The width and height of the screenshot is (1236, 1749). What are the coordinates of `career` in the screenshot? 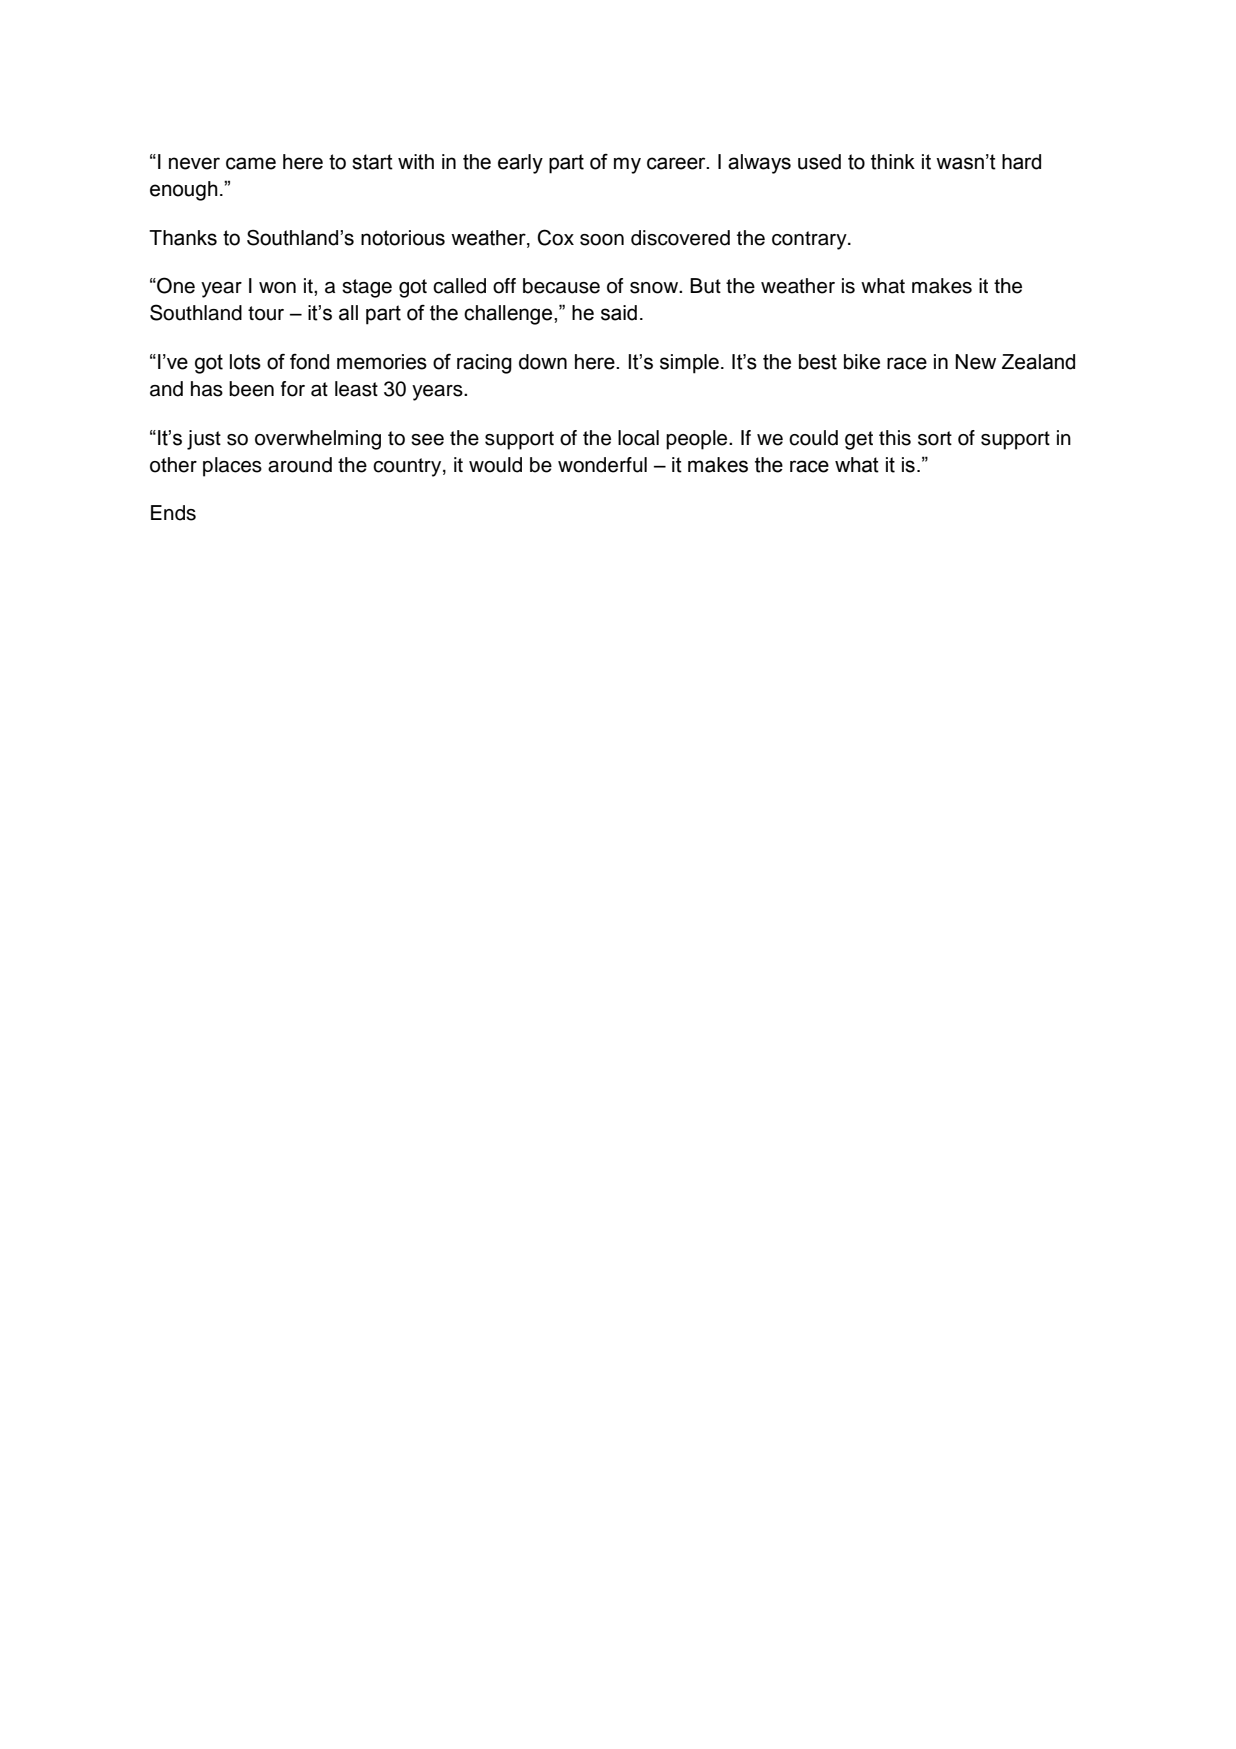 It's located at (677, 163).
